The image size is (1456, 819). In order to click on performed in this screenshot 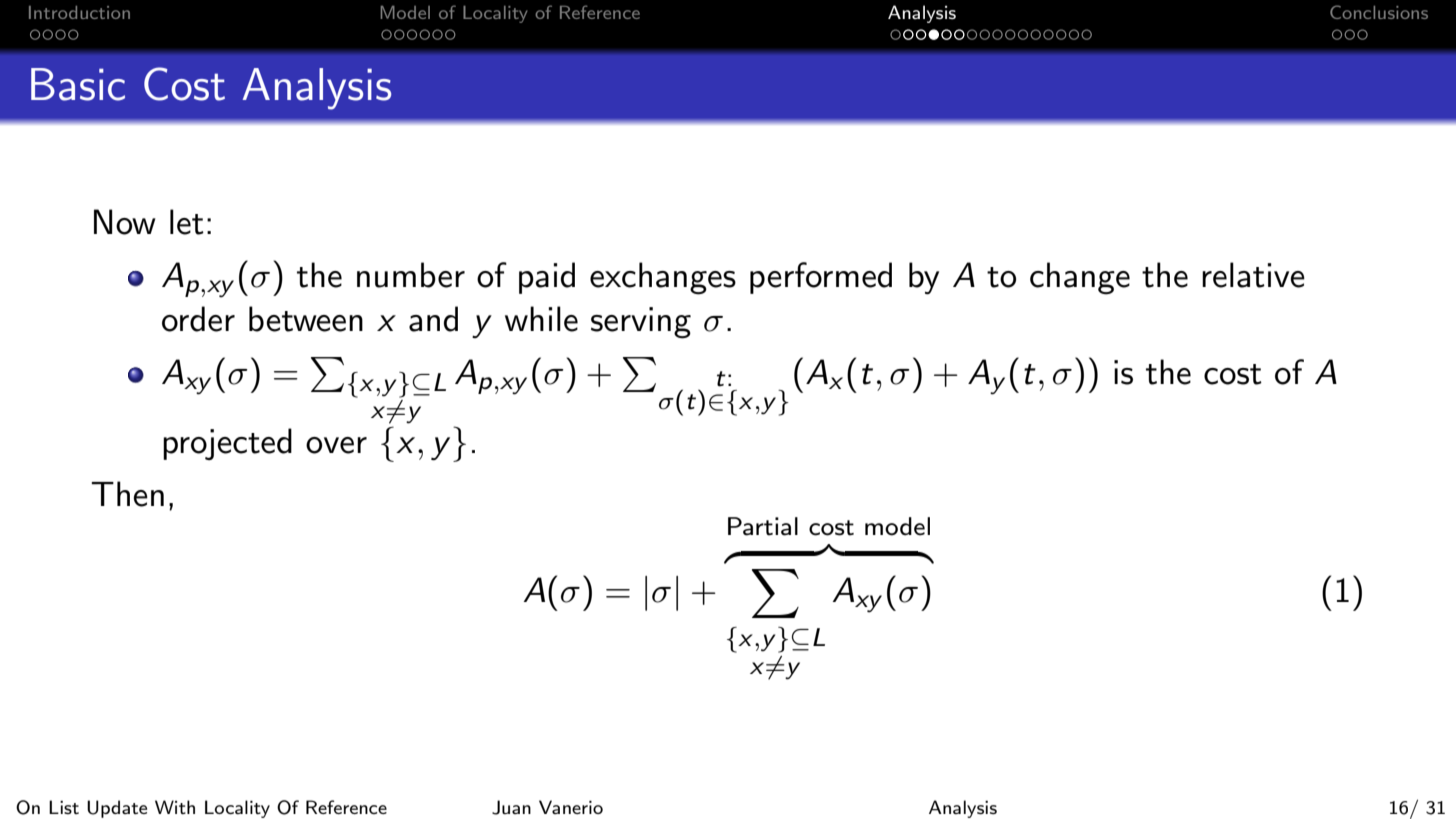, I will do `click(821, 278)`.
